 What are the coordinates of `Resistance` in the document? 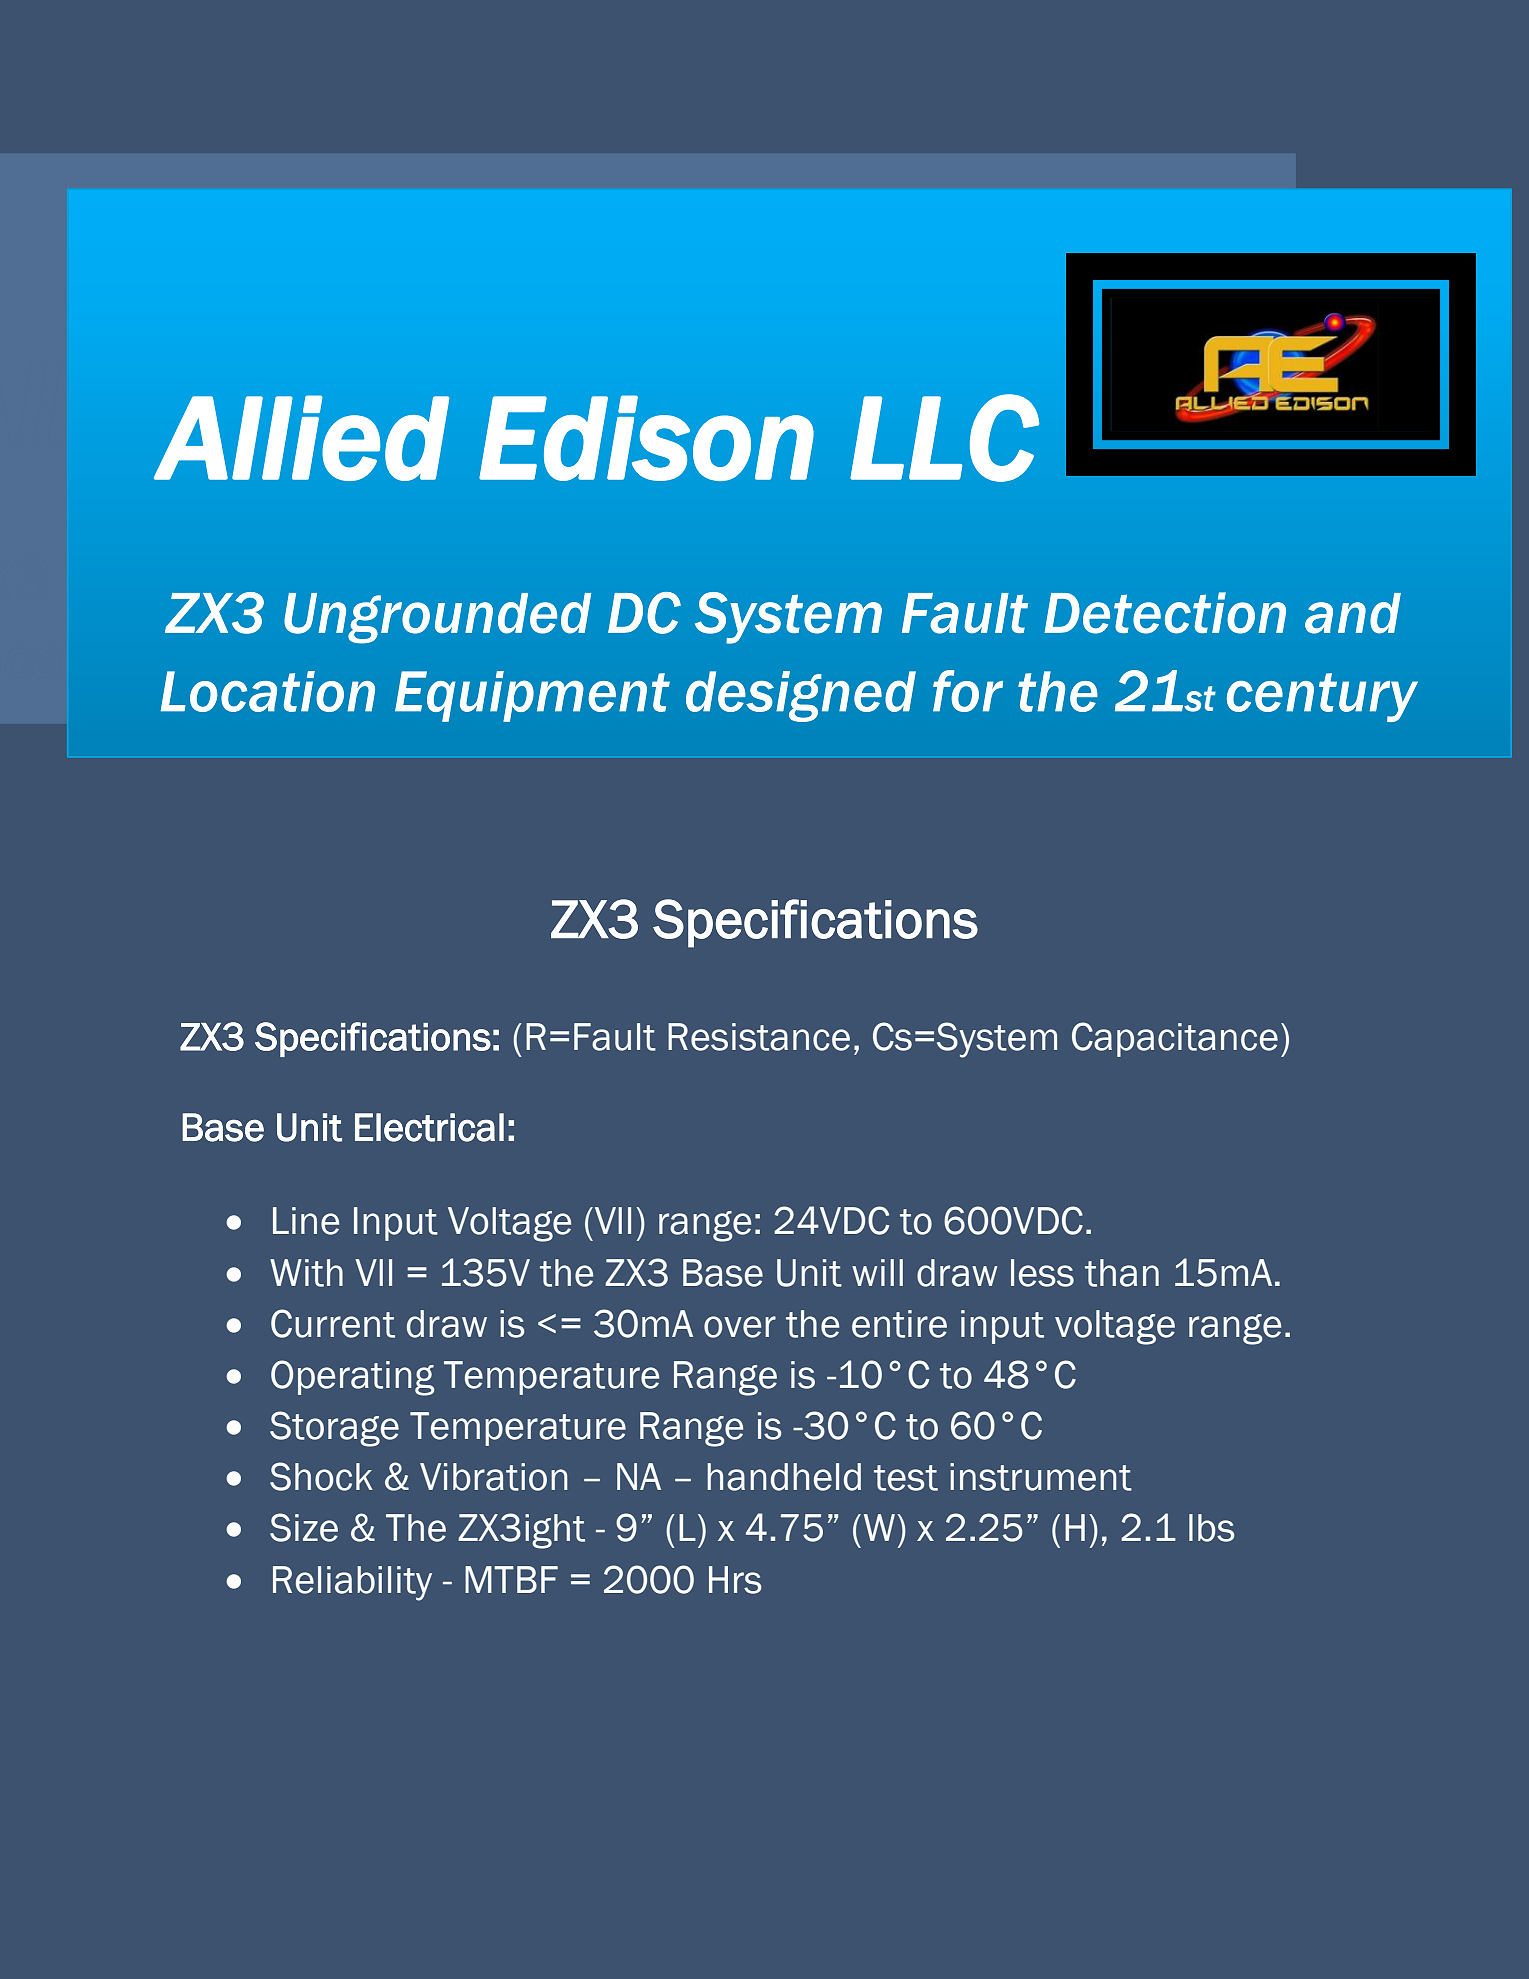 It's located at (759, 1037).
